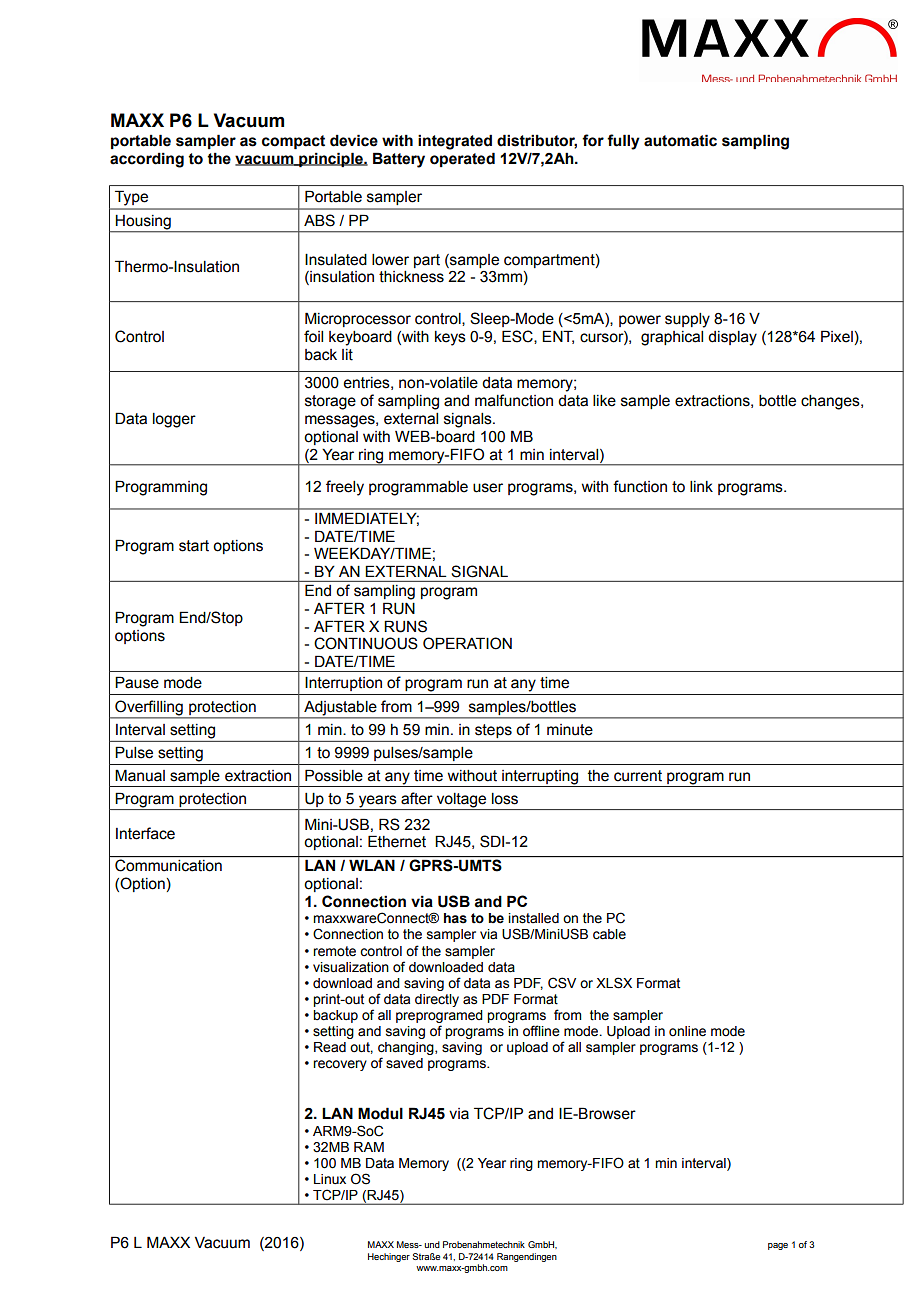  What do you see at coordinates (493, 731) in the screenshot?
I see `steps` at bounding box center [493, 731].
